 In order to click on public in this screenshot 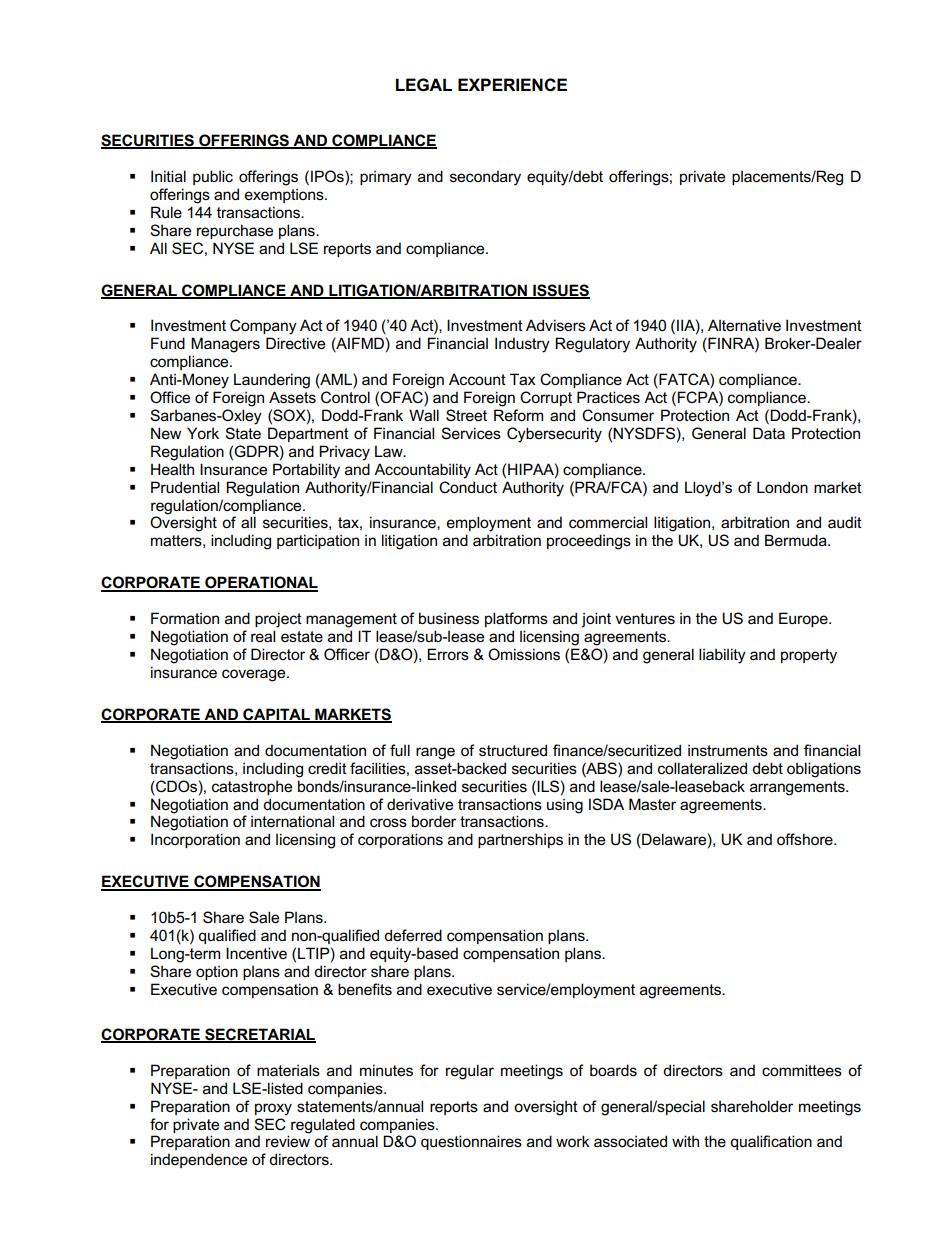, I will do `click(213, 177)`.
